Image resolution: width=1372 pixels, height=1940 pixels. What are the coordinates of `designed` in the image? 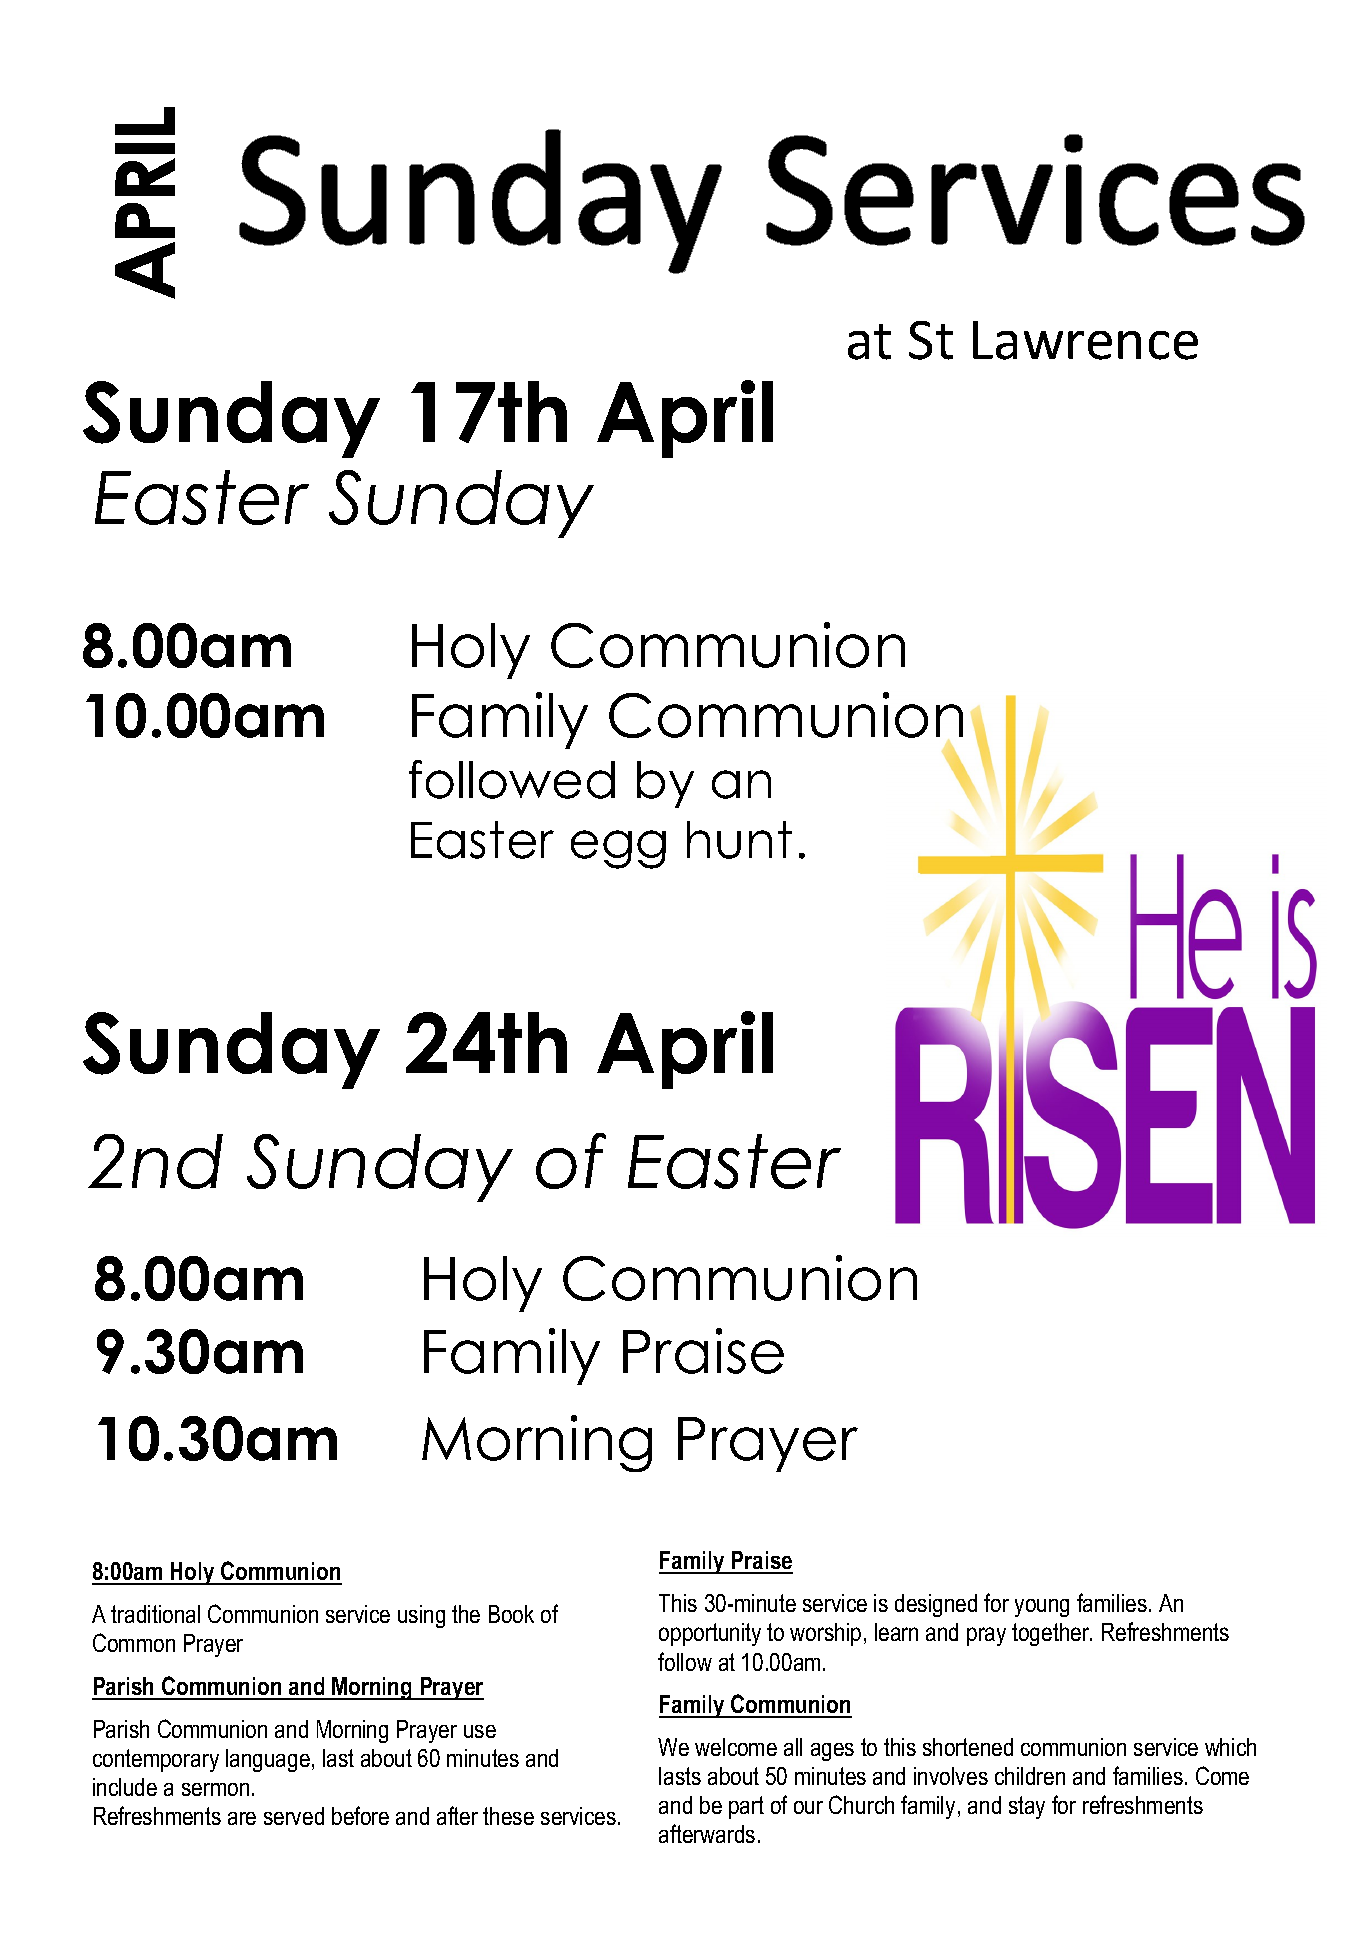 It's located at (936, 1605).
